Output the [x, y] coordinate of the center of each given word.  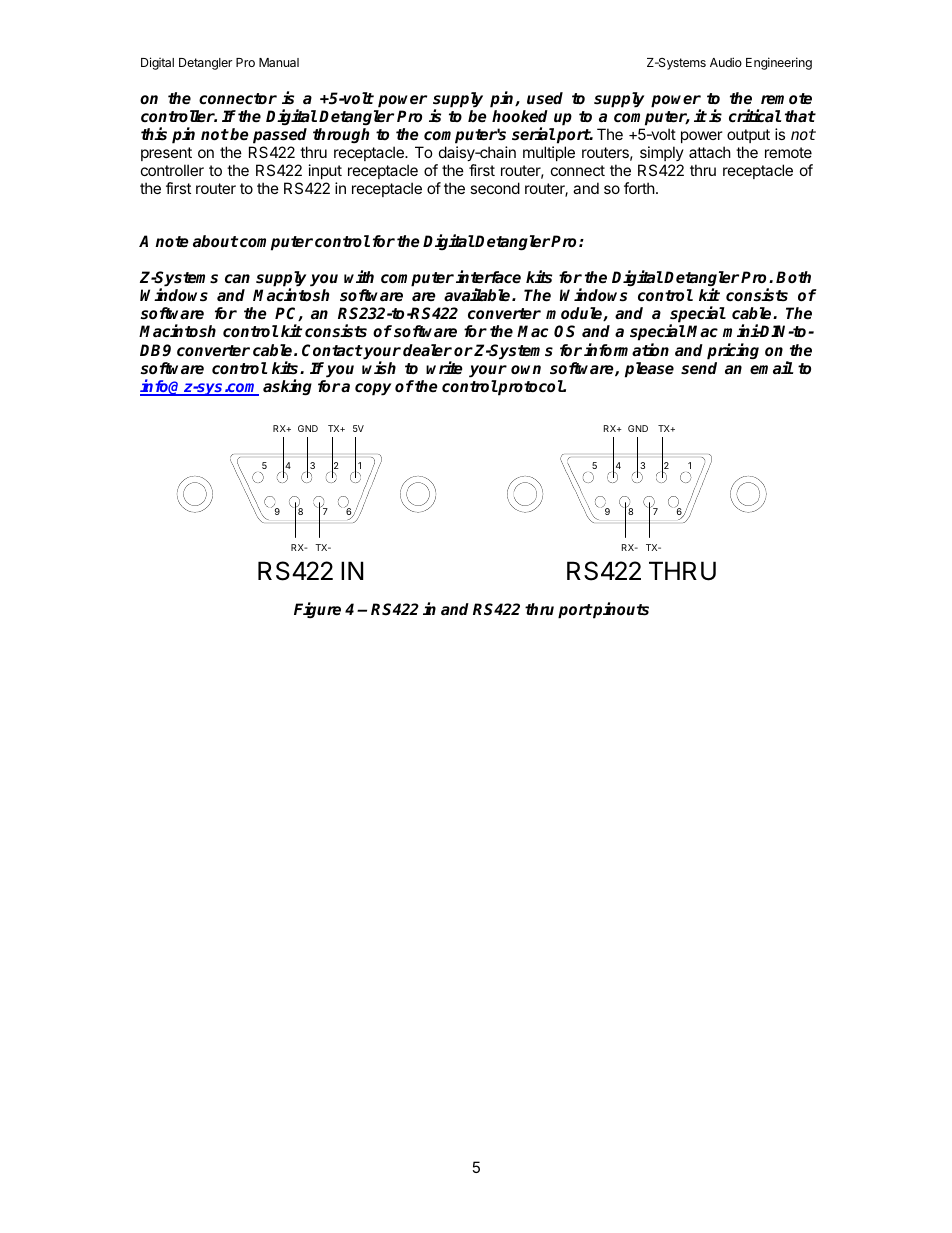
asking [287, 387]
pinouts [620, 610]
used [545, 98]
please [649, 370]
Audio [726, 62]
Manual [279, 62]
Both [793, 277]
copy [373, 389]
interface [488, 277]
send [699, 368]
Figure [317, 610]
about [215, 241]
